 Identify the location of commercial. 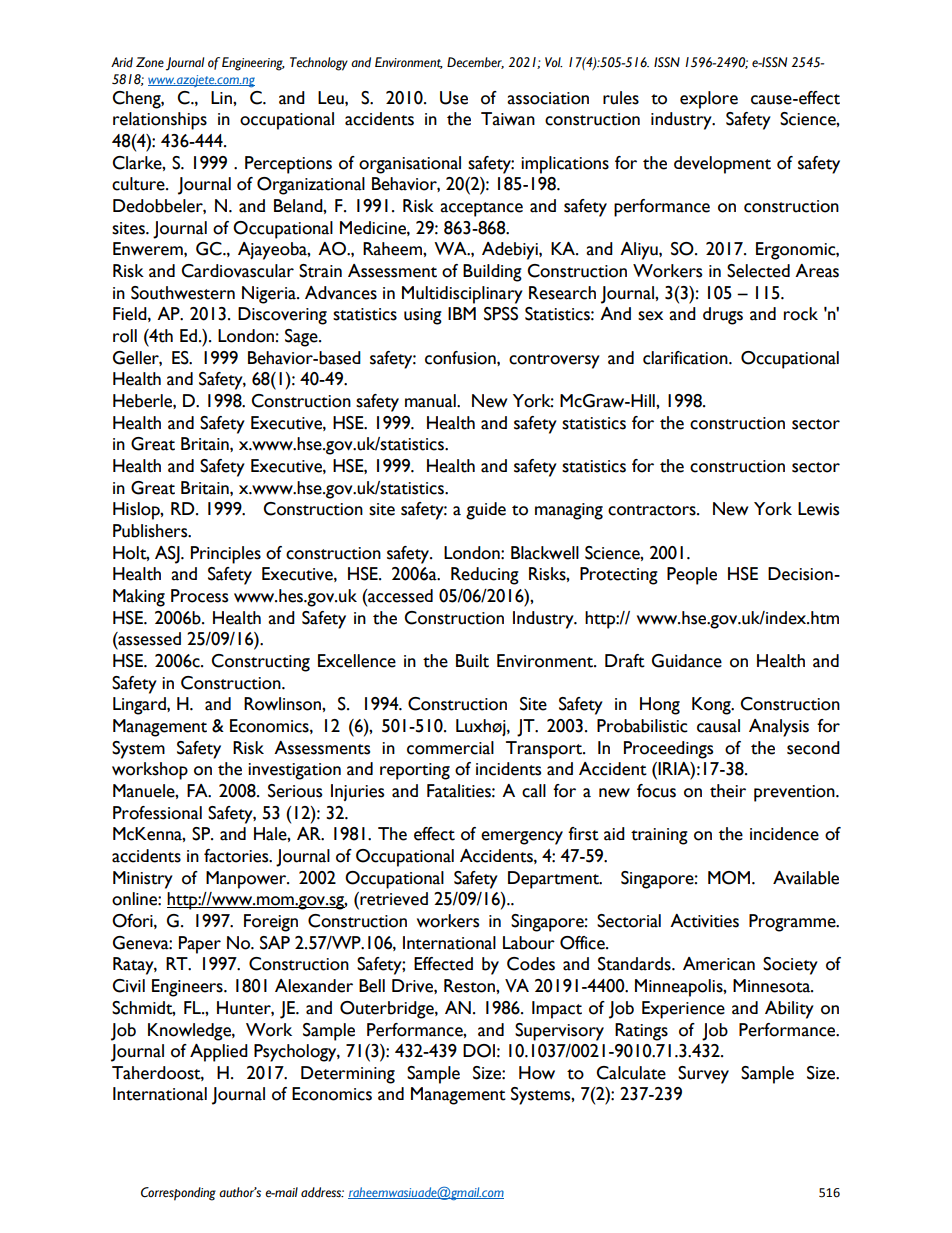
(450, 748).
